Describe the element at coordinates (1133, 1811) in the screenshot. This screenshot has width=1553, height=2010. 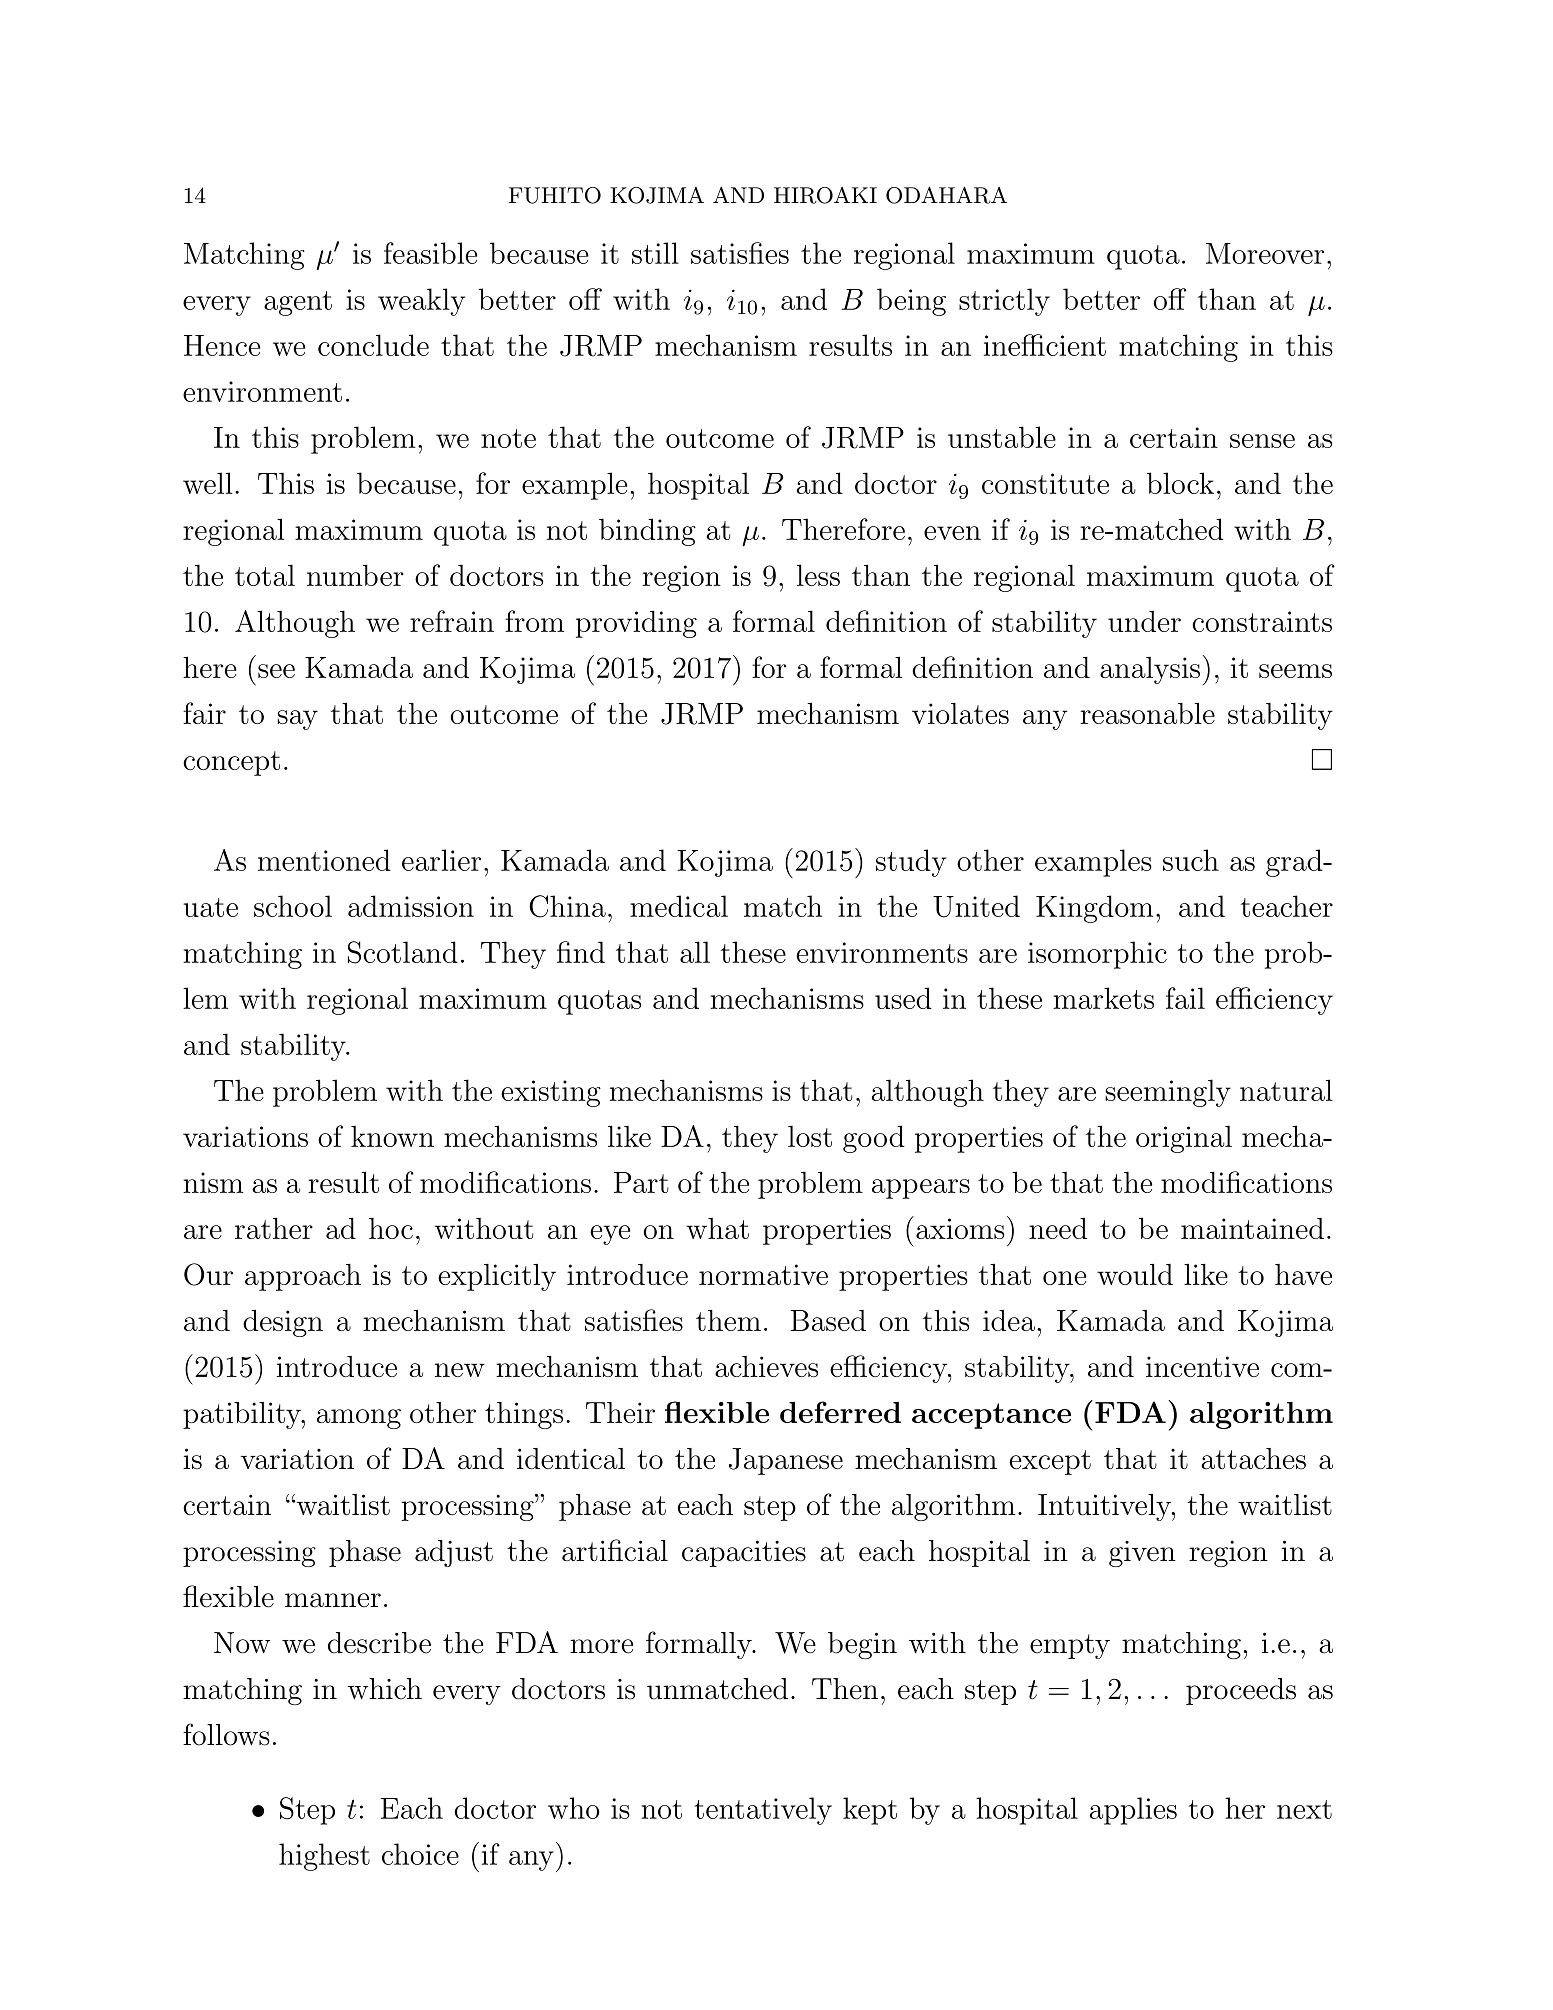
I see `applies` at that location.
